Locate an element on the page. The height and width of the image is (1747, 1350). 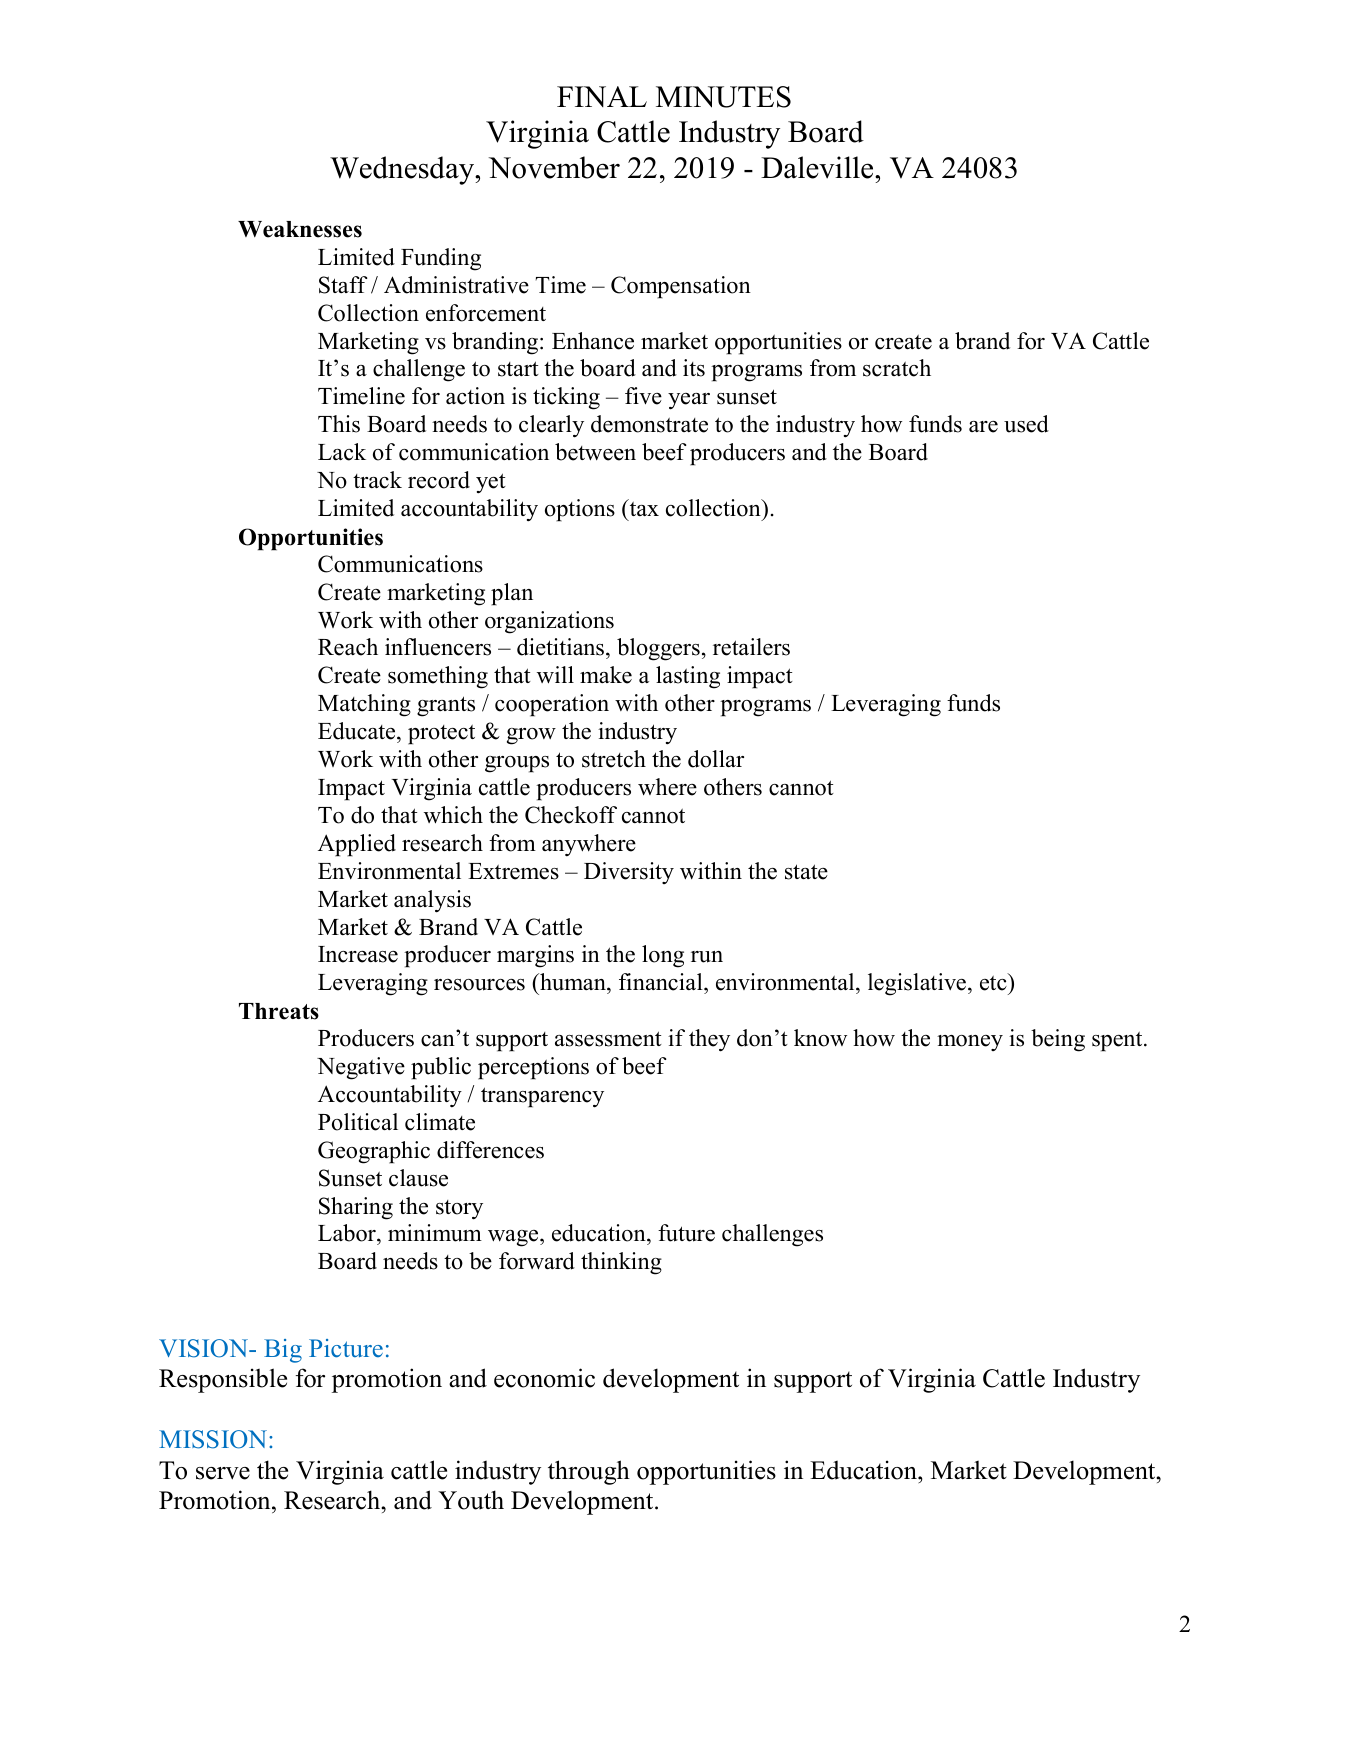
money is located at coordinates (970, 1043).
